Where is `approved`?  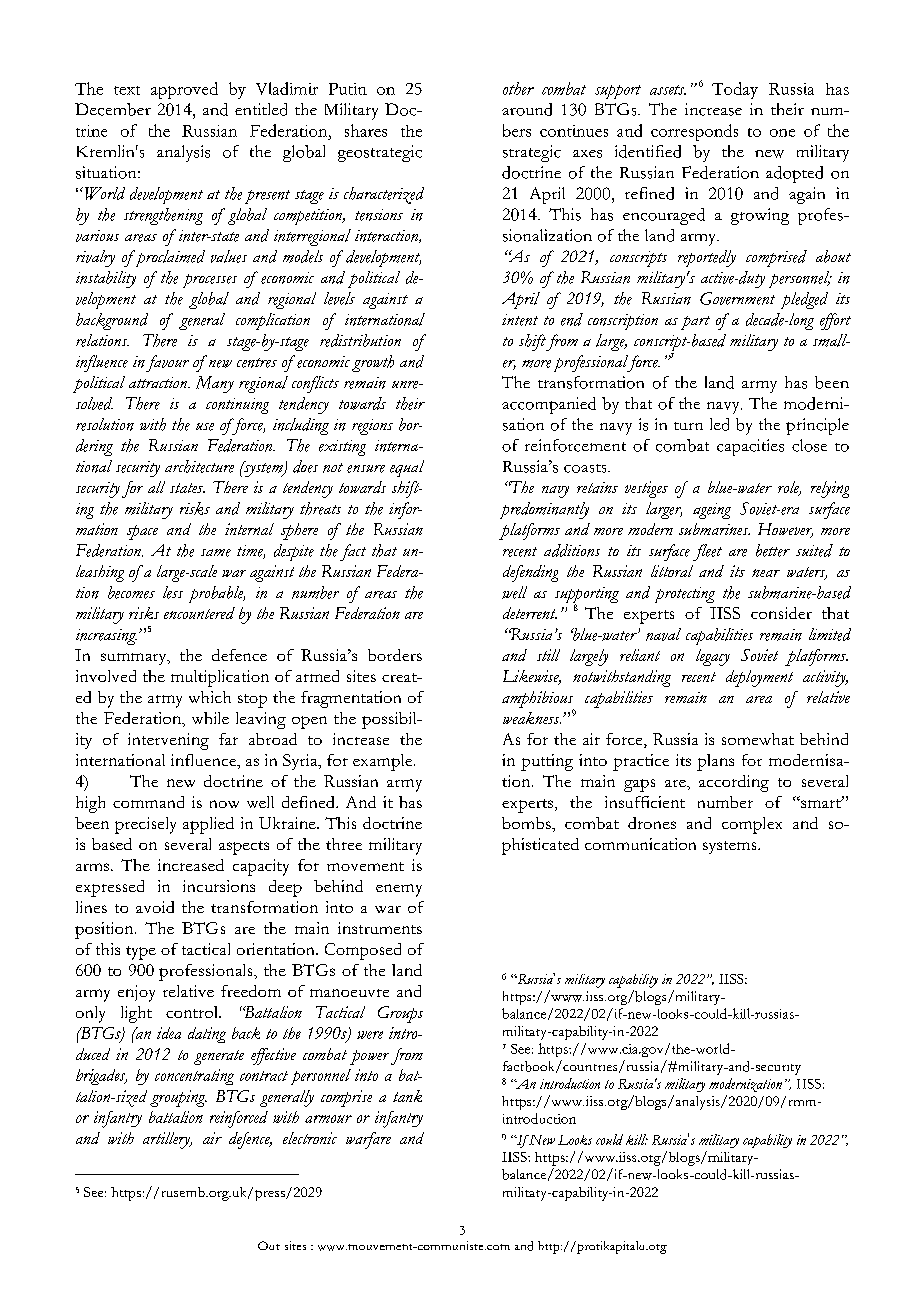
approved is located at coordinates (184, 90).
